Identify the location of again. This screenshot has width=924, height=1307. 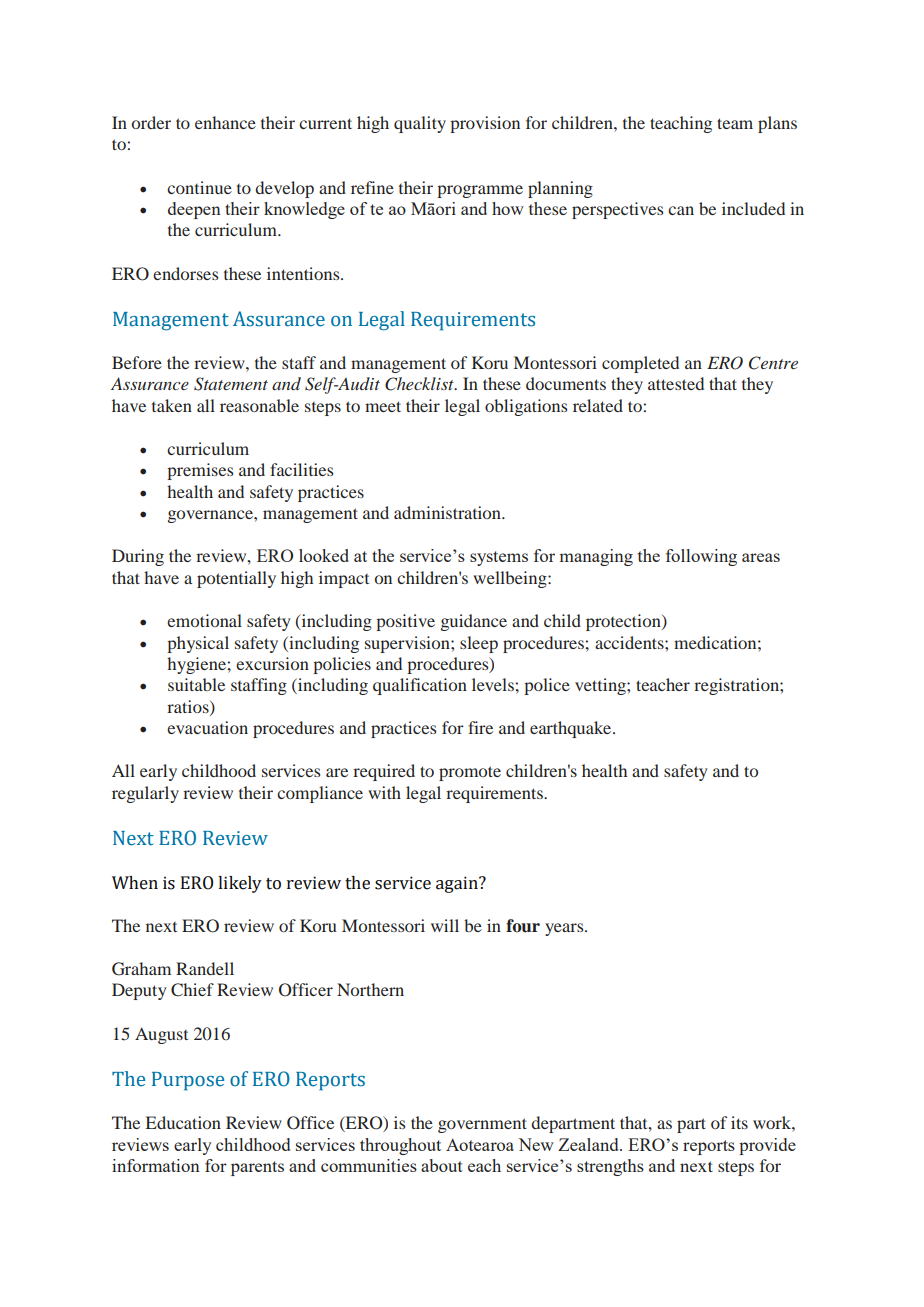
(458, 884).
